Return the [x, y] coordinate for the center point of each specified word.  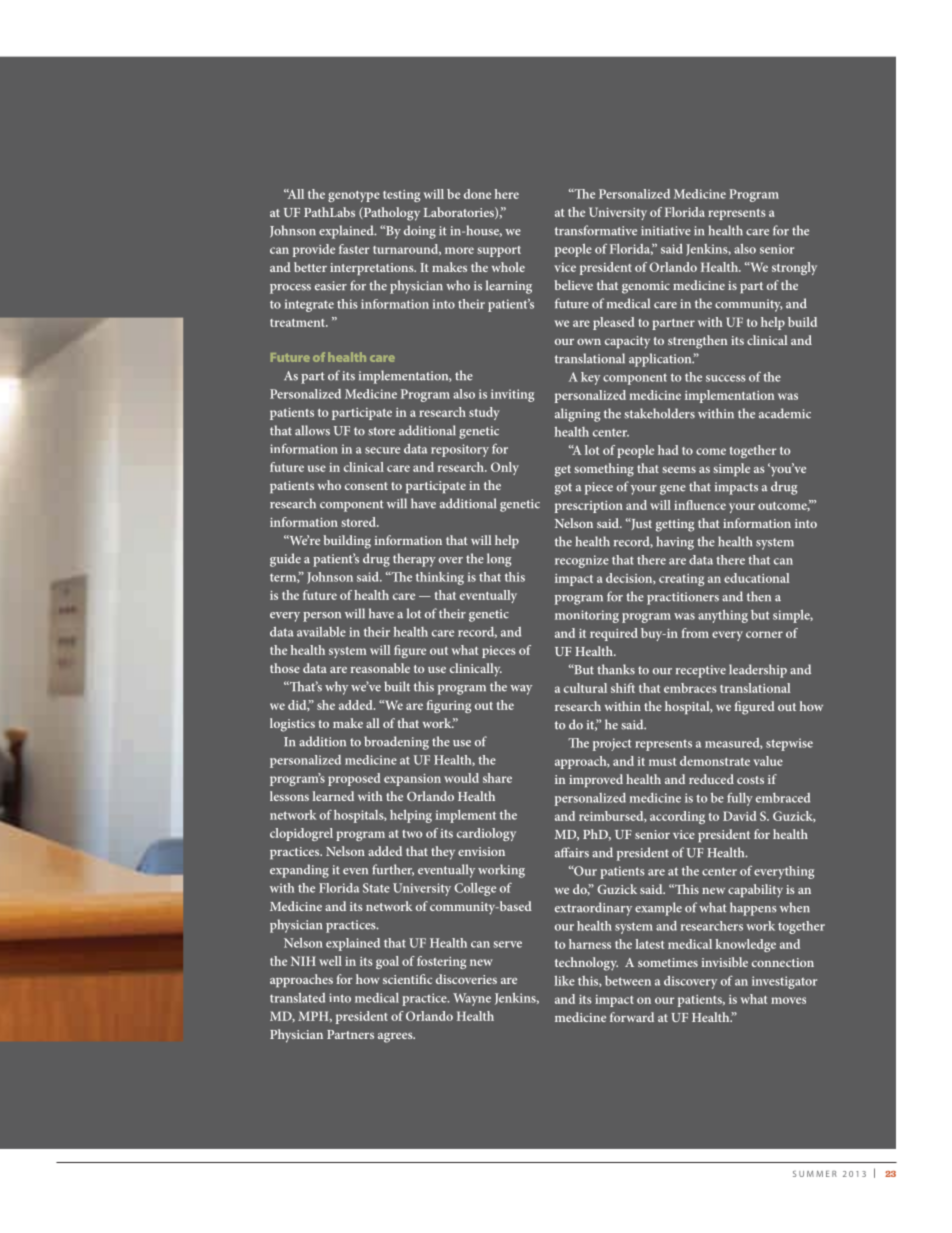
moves [788, 1000]
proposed [354, 779]
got [563, 489]
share [497, 778]
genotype [354, 196]
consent [366, 486]
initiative [666, 231]
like [565, 981]
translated [297, 998]
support [499, 251]
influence [700, 505]
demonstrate [715, 761]
